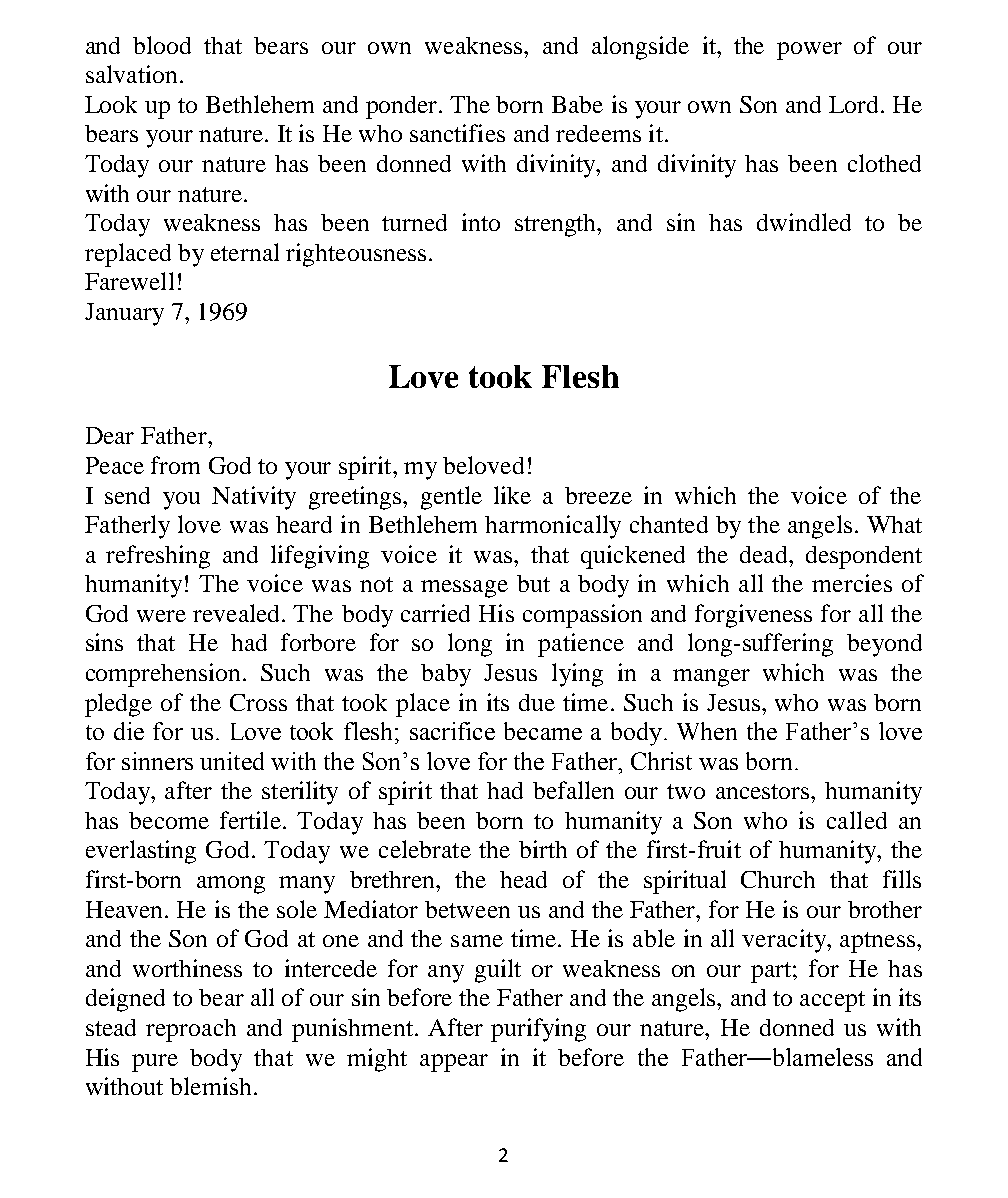 The width and height of the screenshot is (1008, 1198). I want to click on appear, so click(454, 1063).
